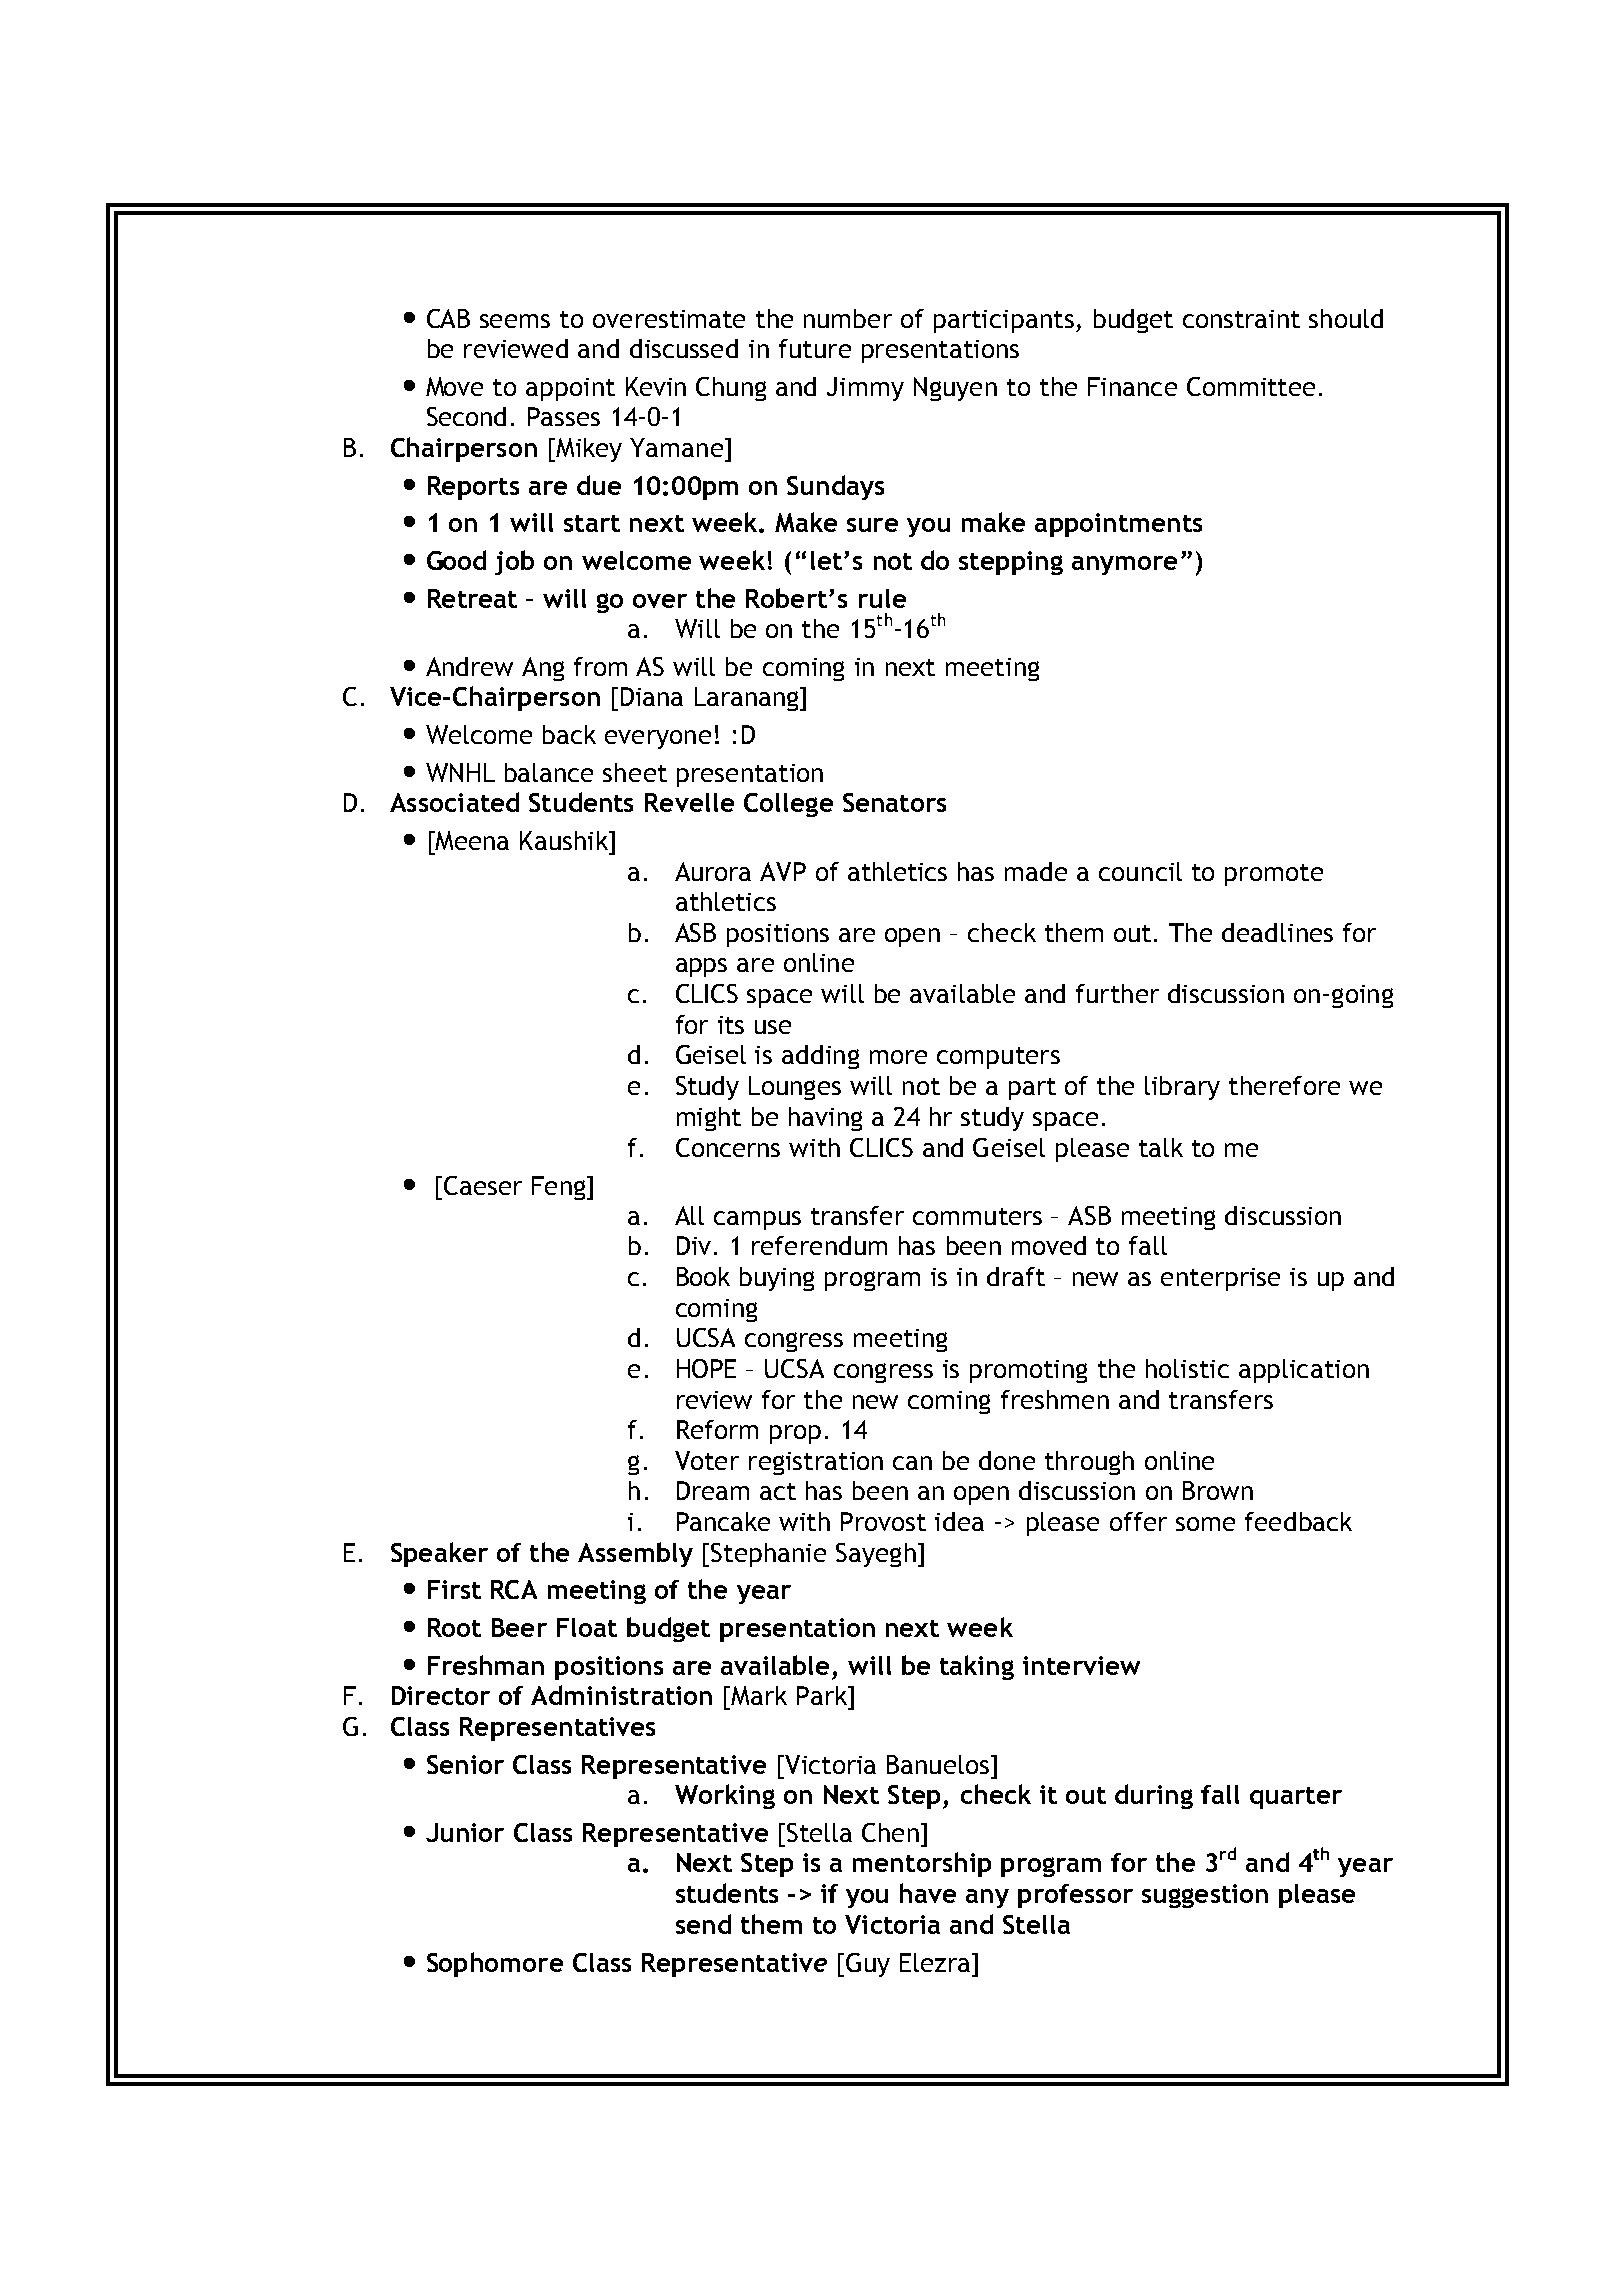 The width and height of the screenshot is (1613, 2282). What do you see at coordinates (1251, 386) in the screenshot?
I see `Committee` at bounding box center [1251, 386].
